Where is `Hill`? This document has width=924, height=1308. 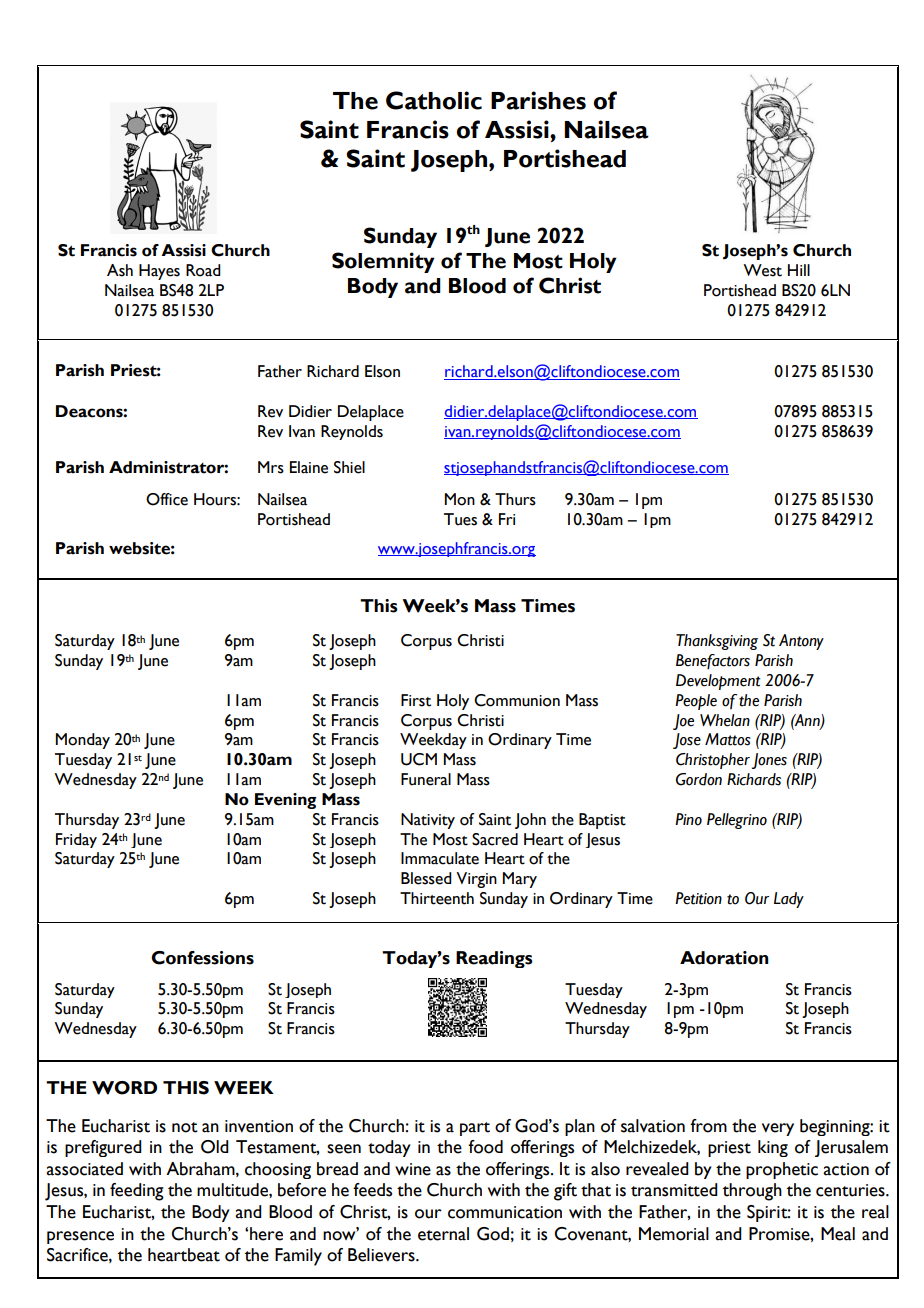 Hill is located at coordinates (799, 270).
